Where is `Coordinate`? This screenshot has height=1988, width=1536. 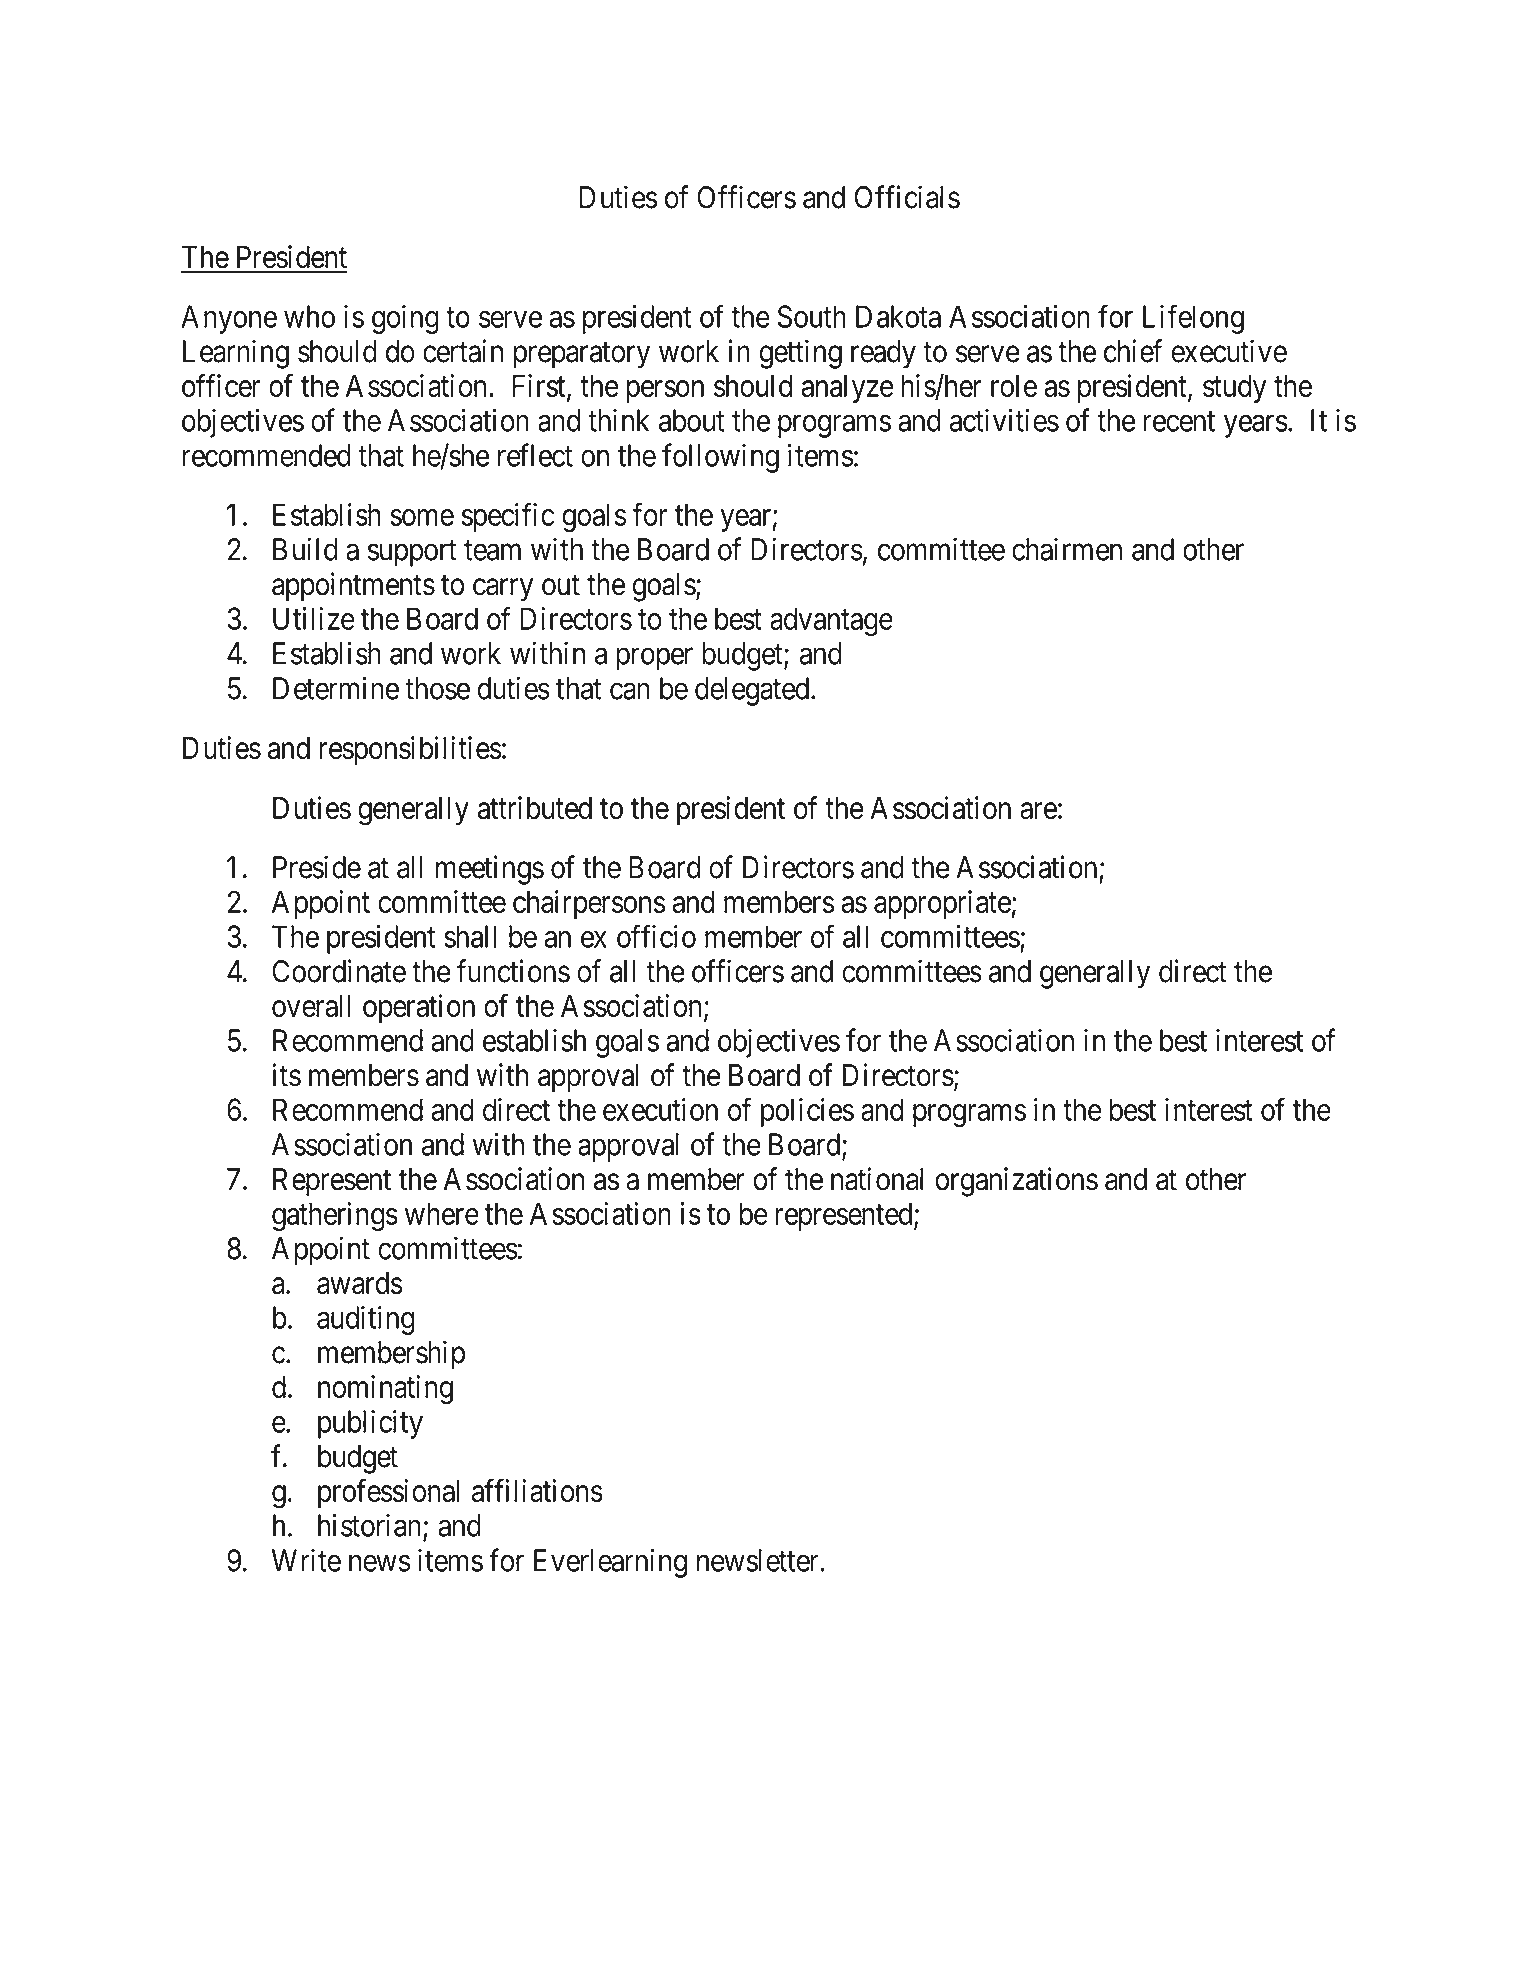 Coordinate is located at coordinates (339, 971).
